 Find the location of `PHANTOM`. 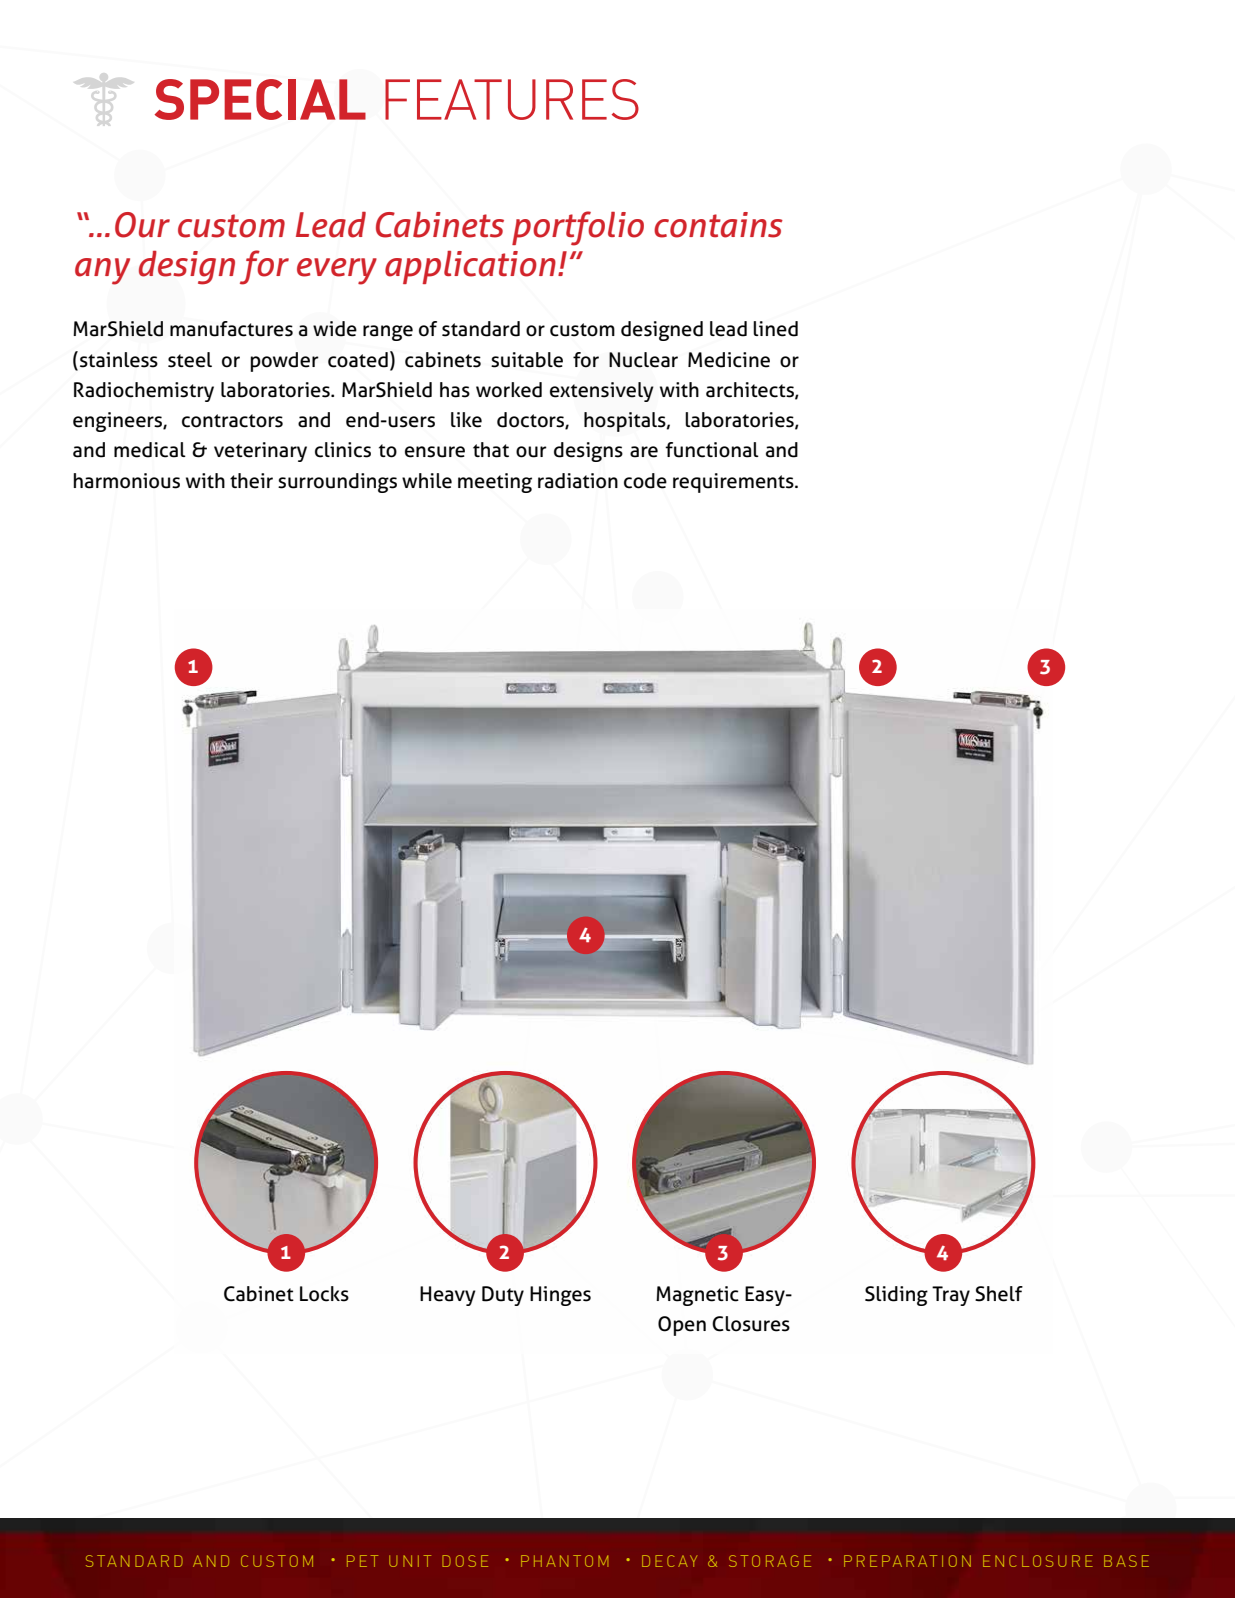

PHANTOM is located at coordinates (564, 1561).
